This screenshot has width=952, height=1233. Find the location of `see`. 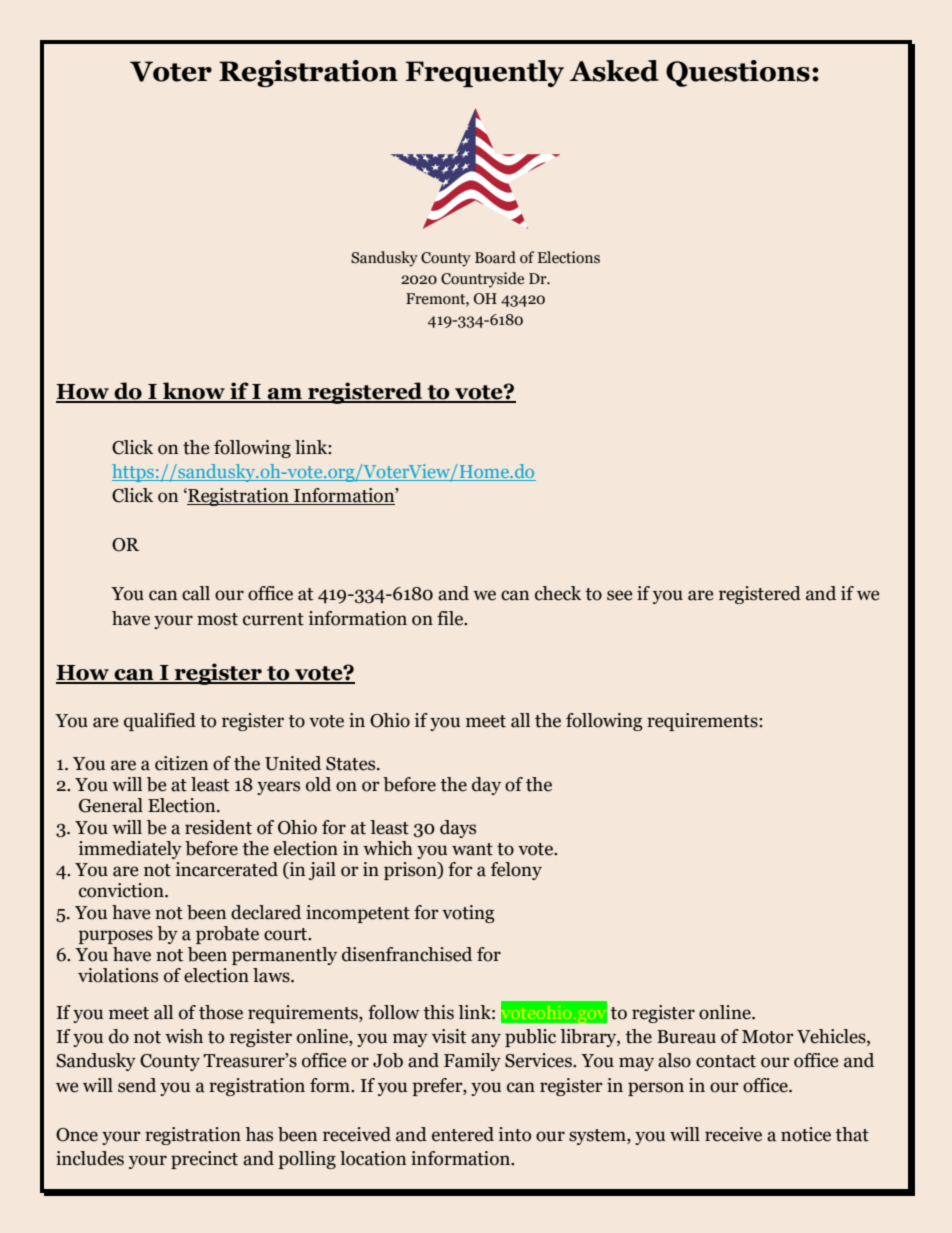

see is located at coordinates (619, 595).
